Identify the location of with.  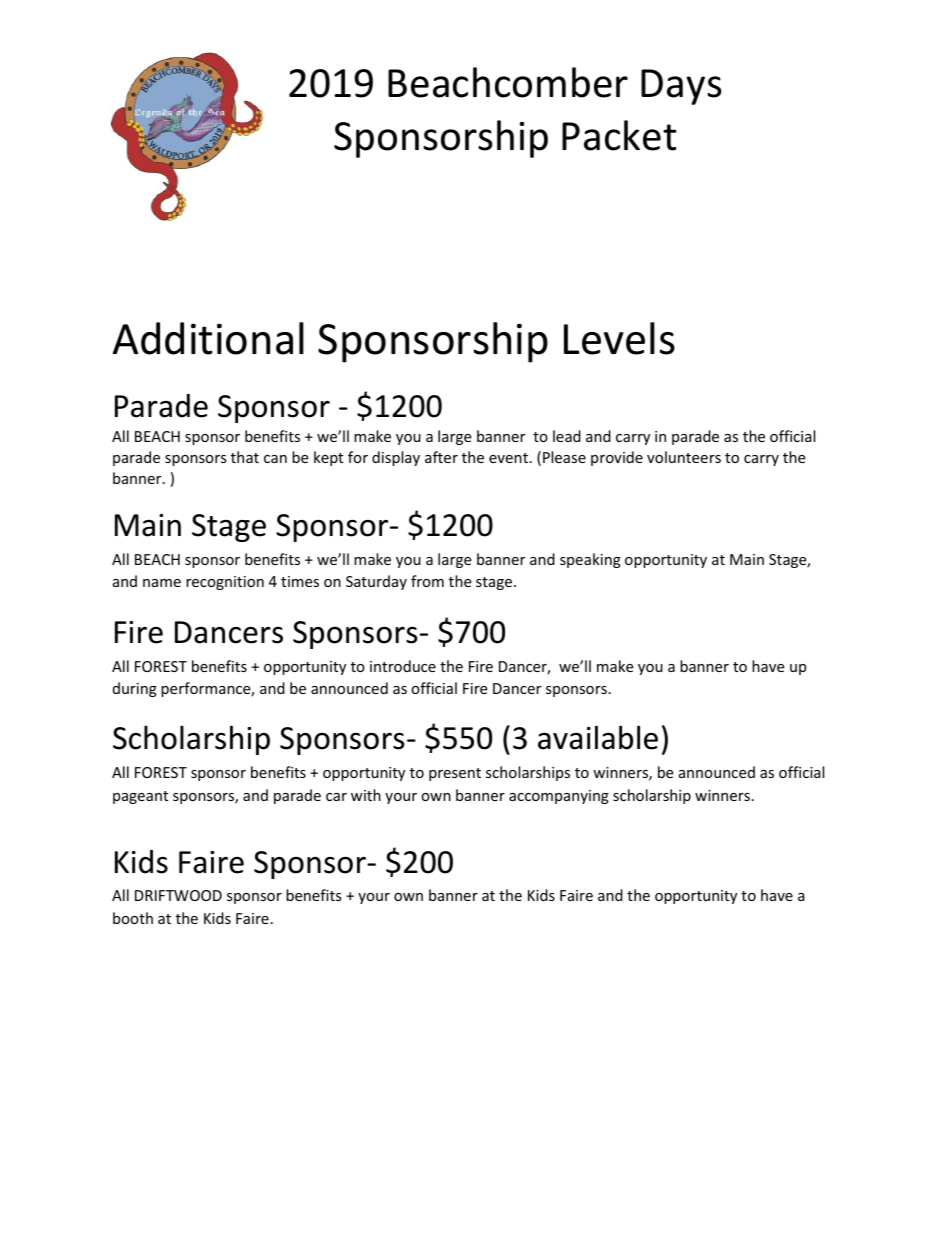
(366, 795).
